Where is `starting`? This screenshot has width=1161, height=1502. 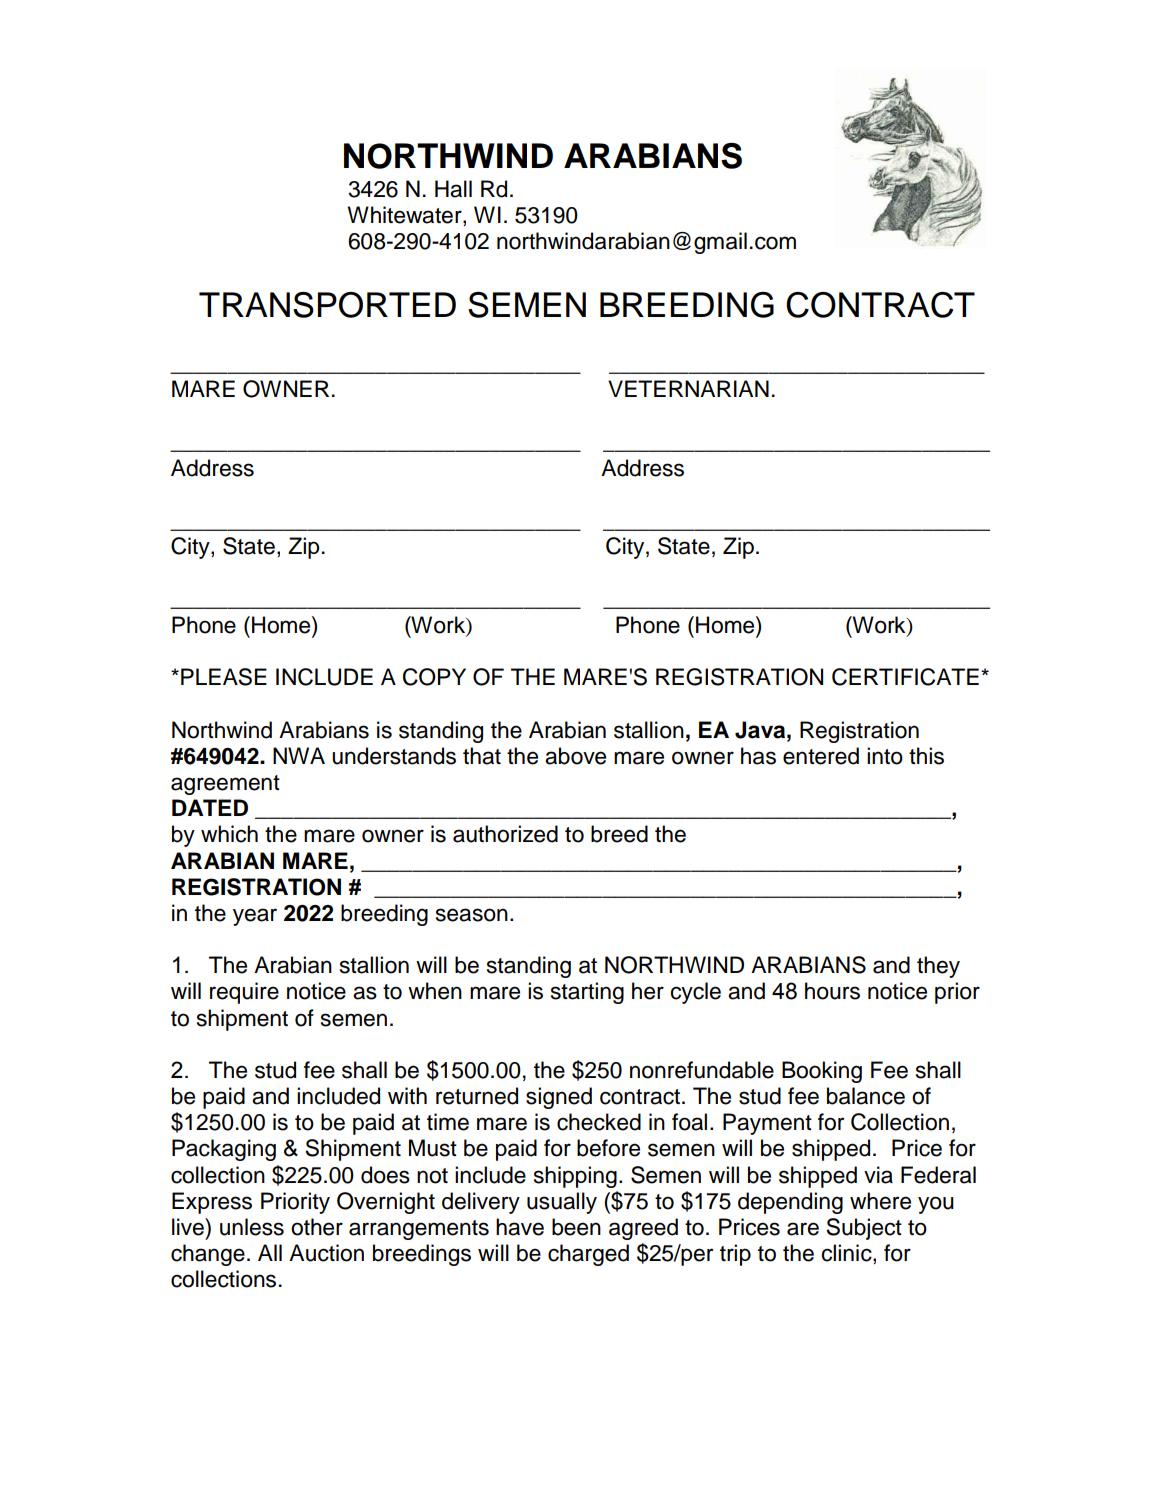
starting is located at coordinates (587, 993).
